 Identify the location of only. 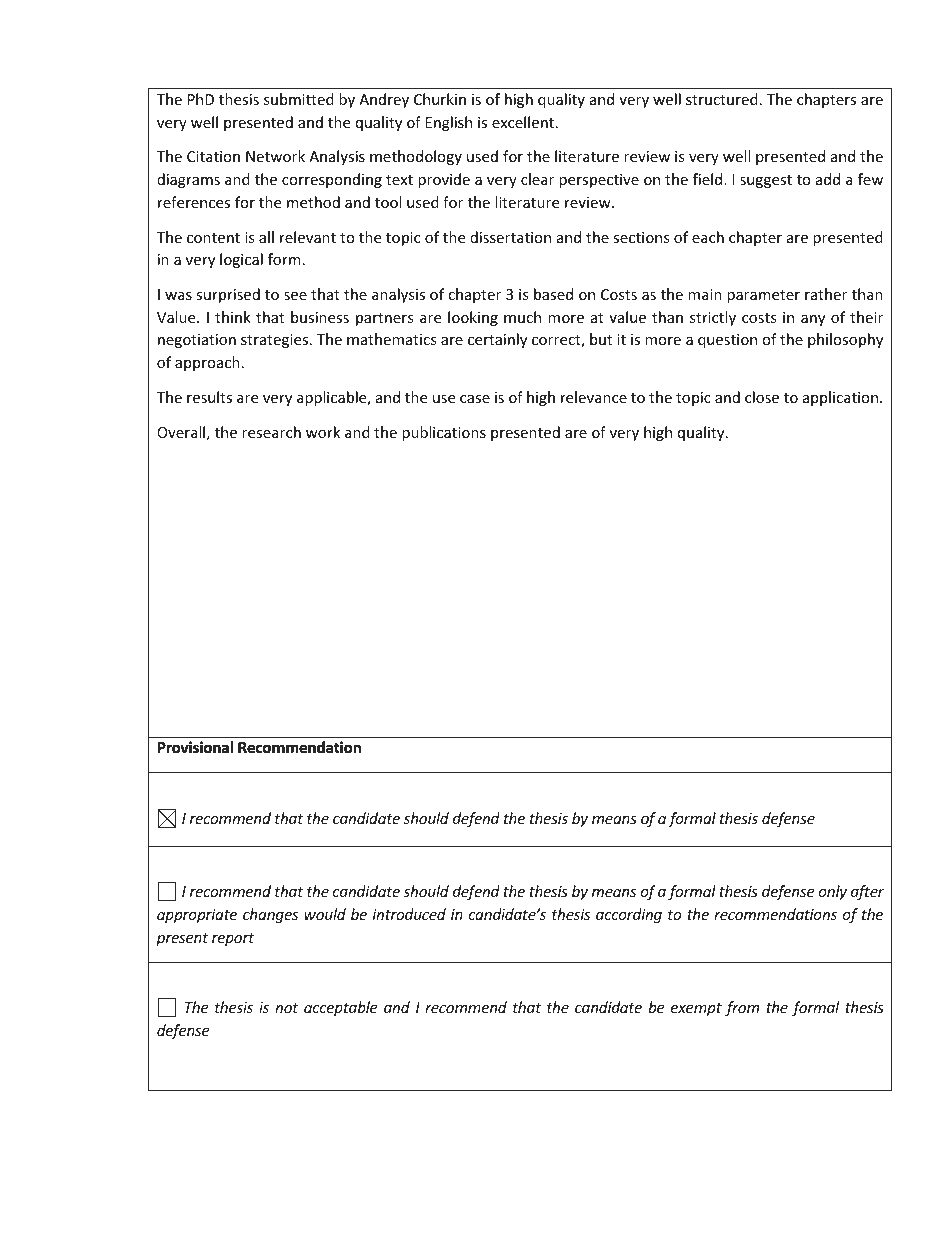
(833, 892).
